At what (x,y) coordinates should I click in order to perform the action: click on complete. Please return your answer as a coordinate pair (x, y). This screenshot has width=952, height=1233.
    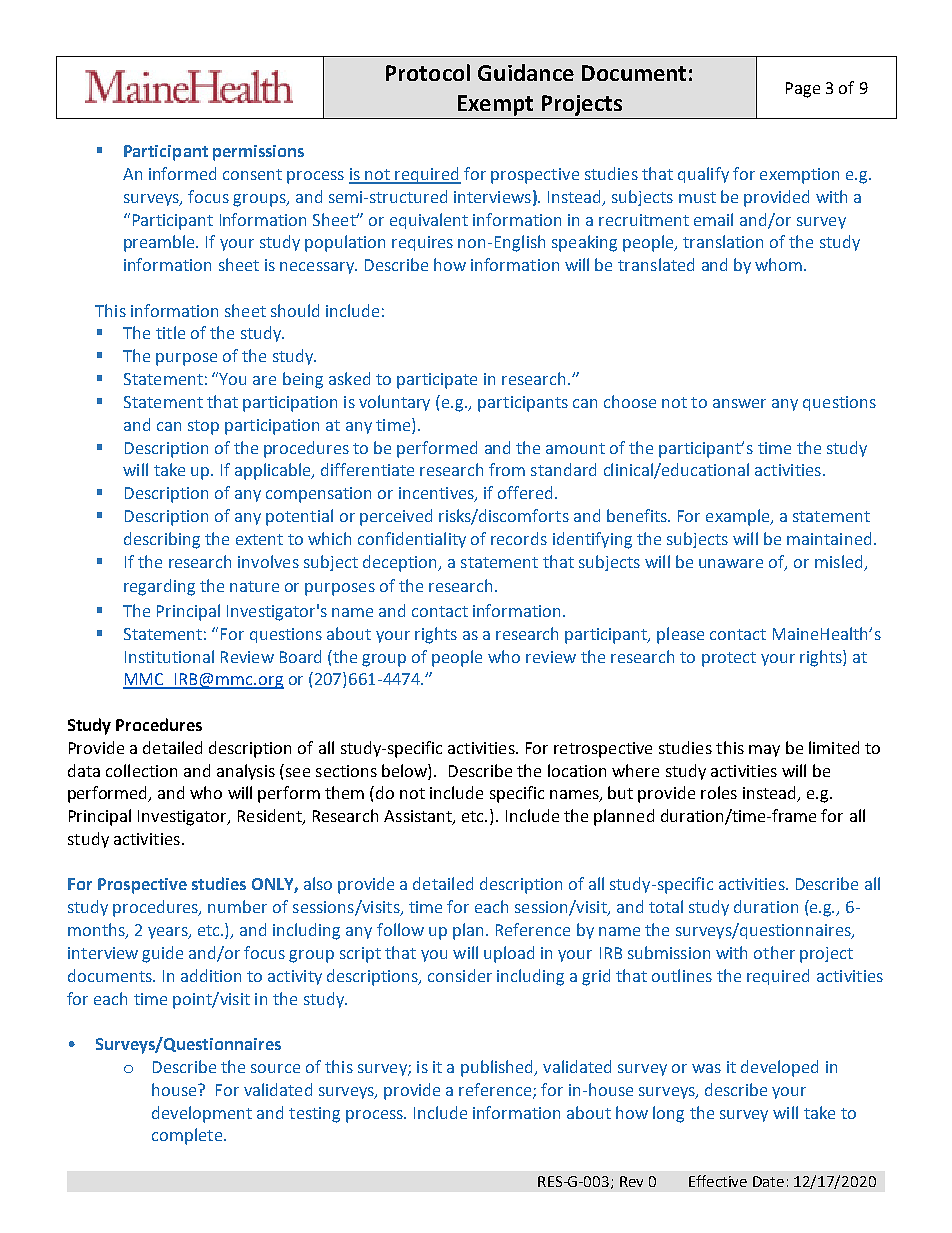
    Looking at the image, I should click on (187, 1136).
